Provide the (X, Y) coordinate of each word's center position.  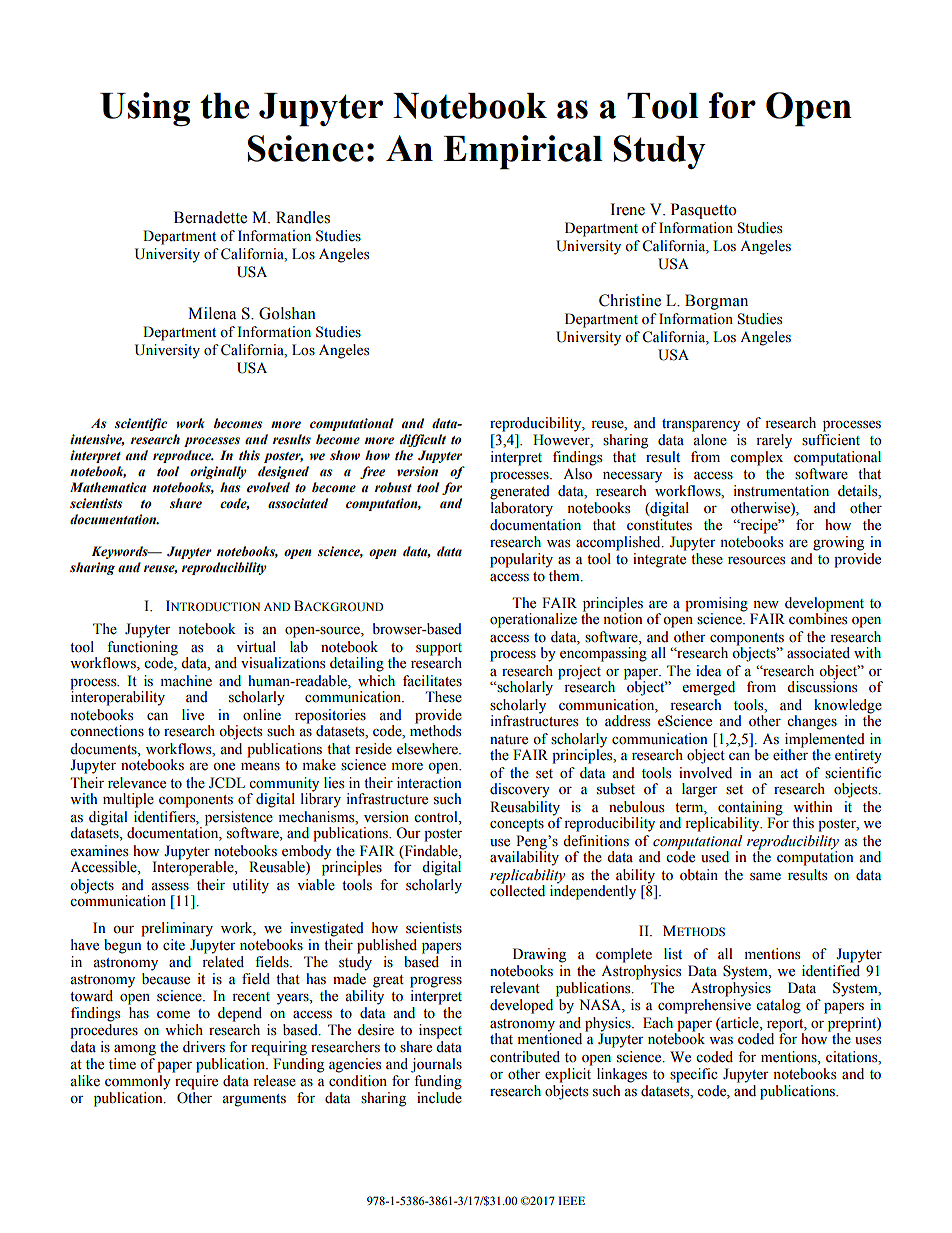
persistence (239, 818)
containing (750, 808)
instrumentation (781, 491)
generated (520, 492)
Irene (628, 209)
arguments (254, 1100)
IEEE (571, 1200)
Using (145, 109)
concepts (517, 825)
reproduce (183, 456)
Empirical (523, 152)
